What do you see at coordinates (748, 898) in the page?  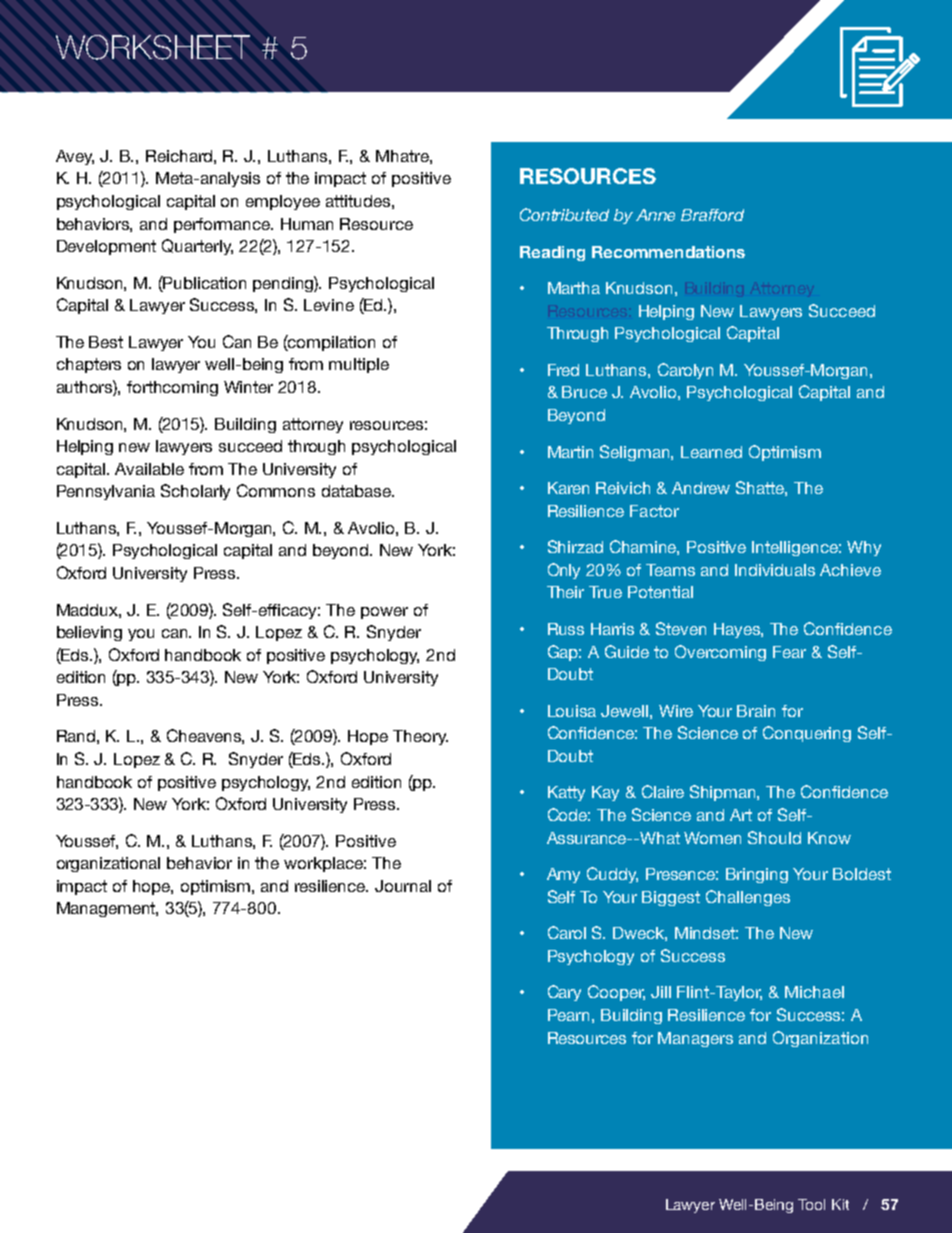 I see `Challenges` at bounding box center [748, 898].
